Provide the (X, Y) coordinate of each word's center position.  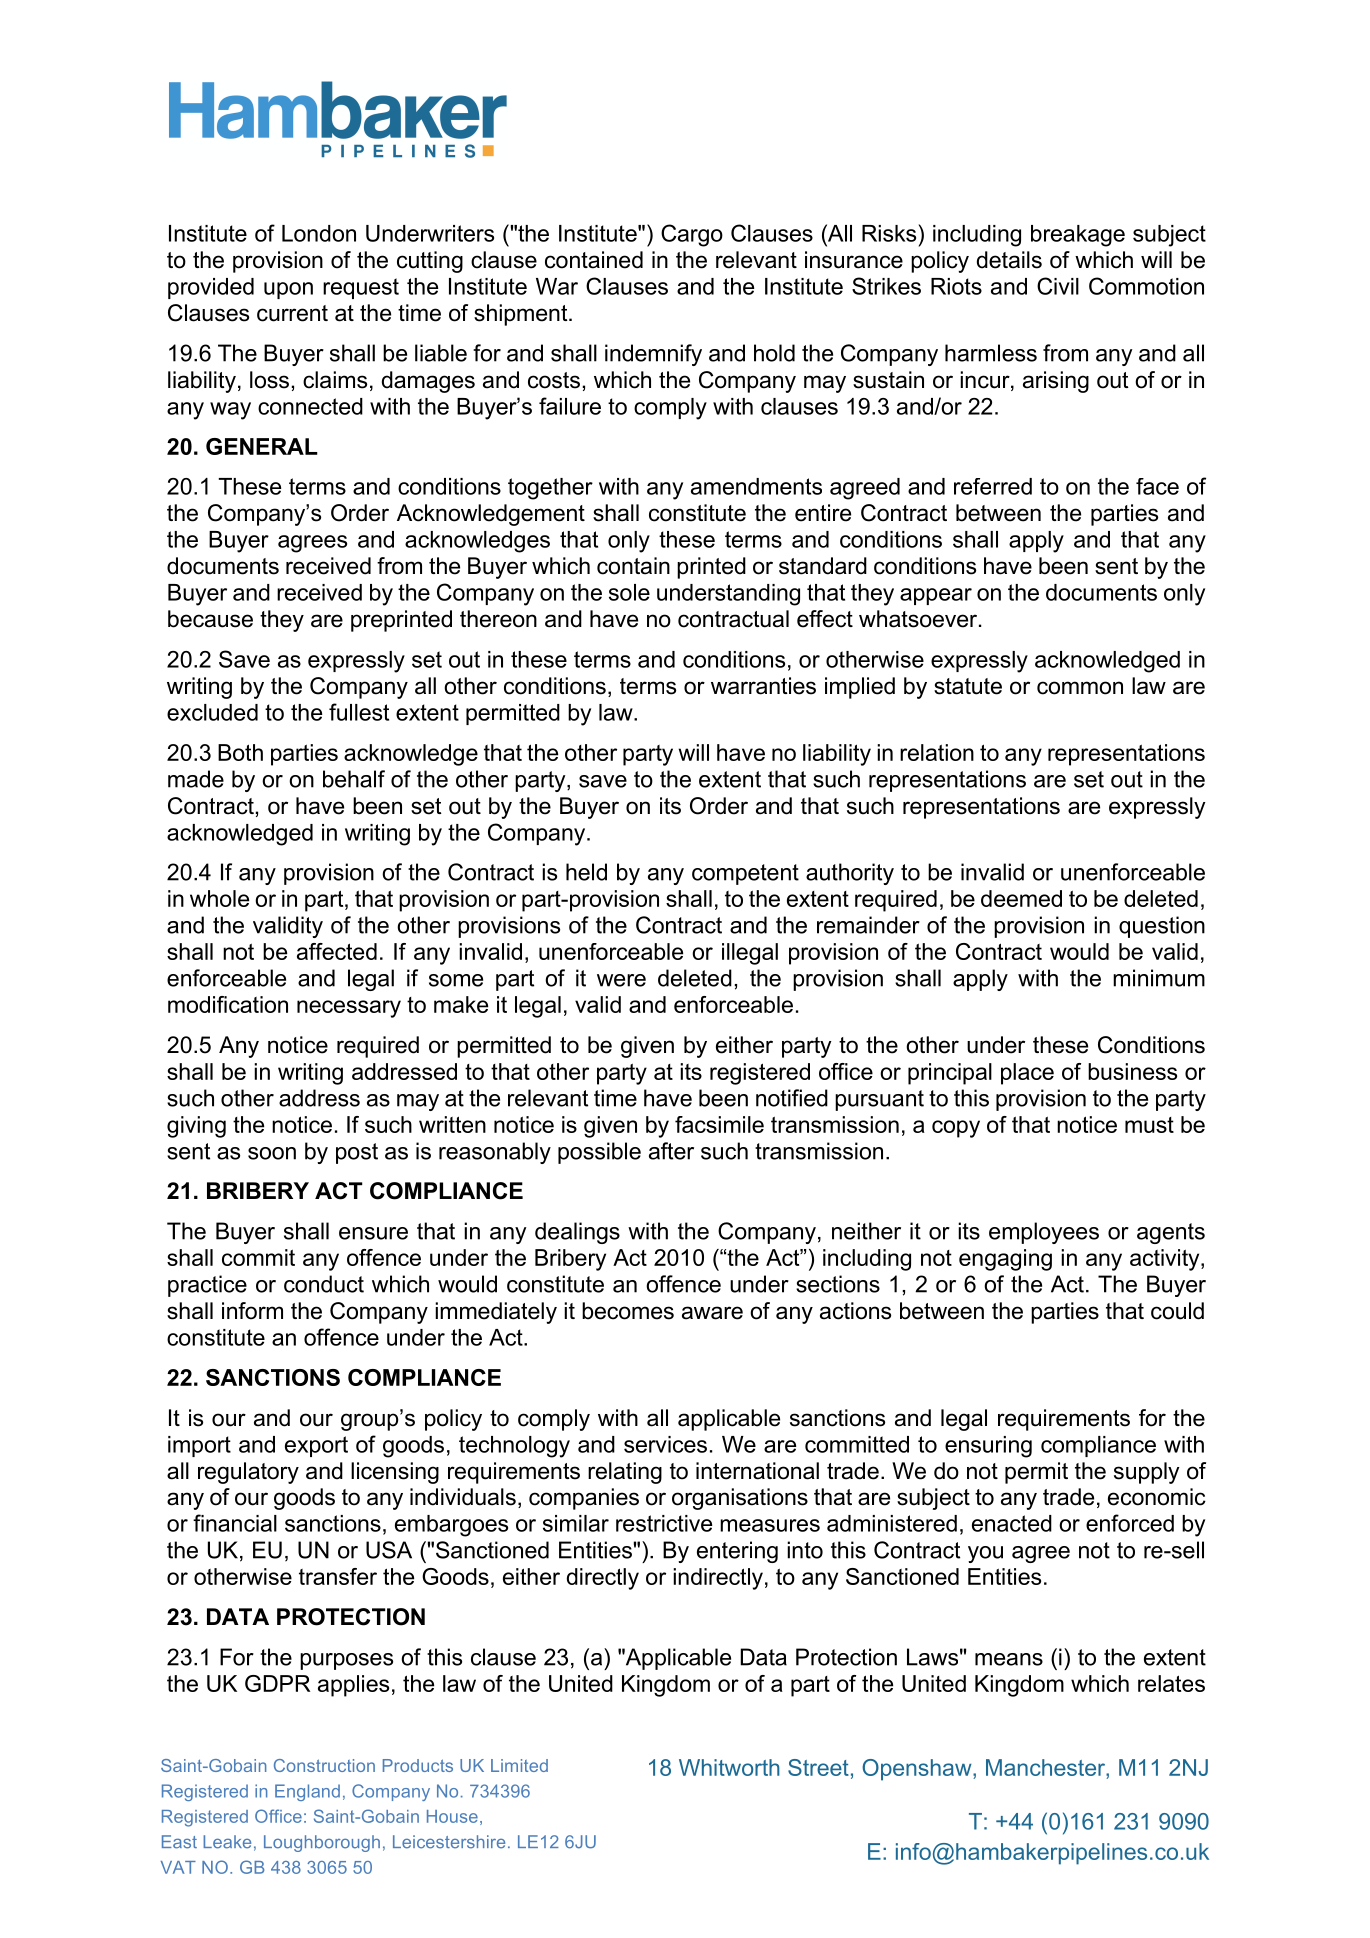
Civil (1058, 286)
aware (712, 1313)
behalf (354, 779)
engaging (1005, 1260)
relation (937, 752)
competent (745, 874)
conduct (324, 1284)
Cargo (692, 235)
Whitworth (729, 1767)
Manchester (1046, 1769)
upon (288, 290)
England (307, 1792)
